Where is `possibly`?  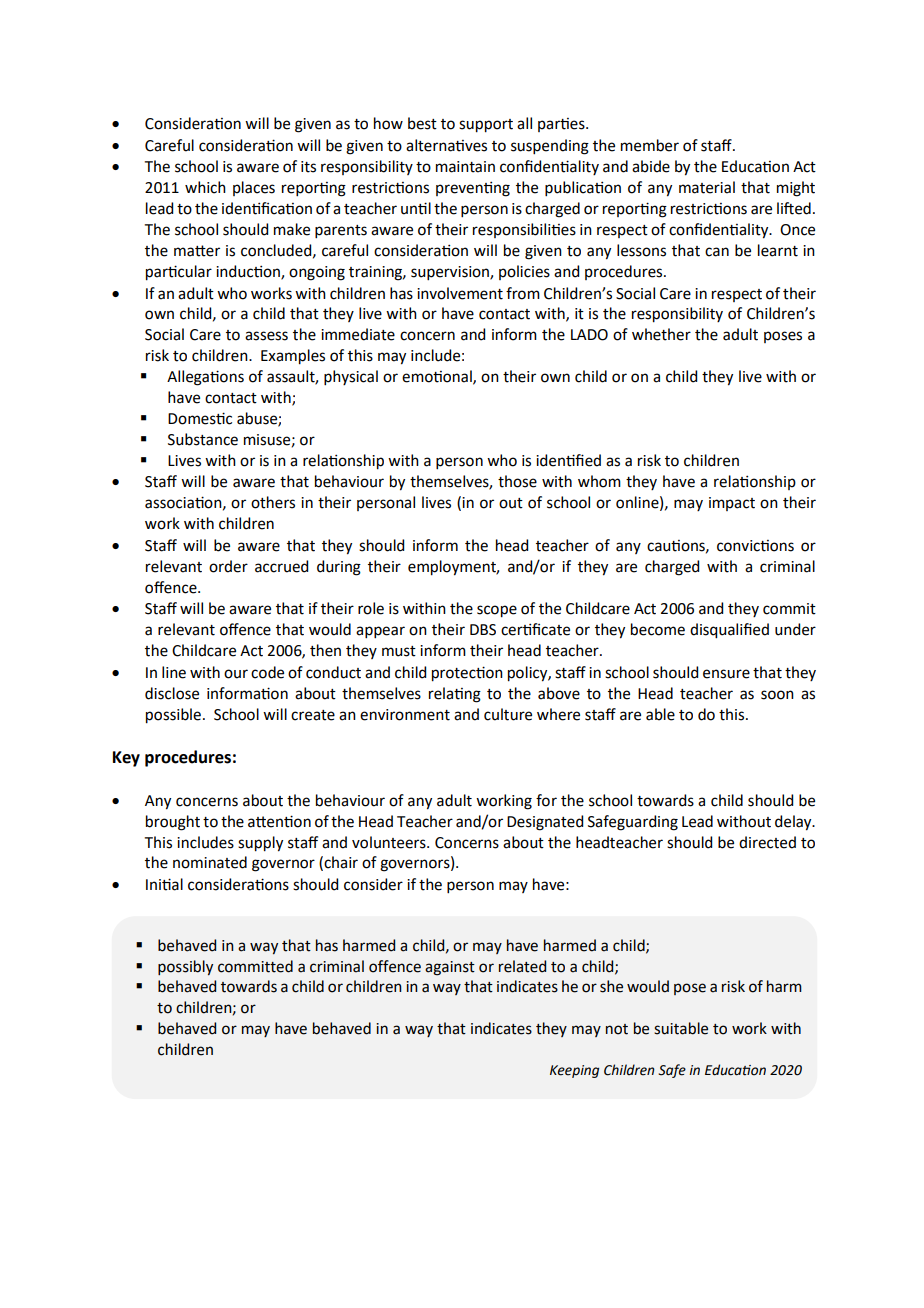
possibly is located at coordinates (185, 967).
